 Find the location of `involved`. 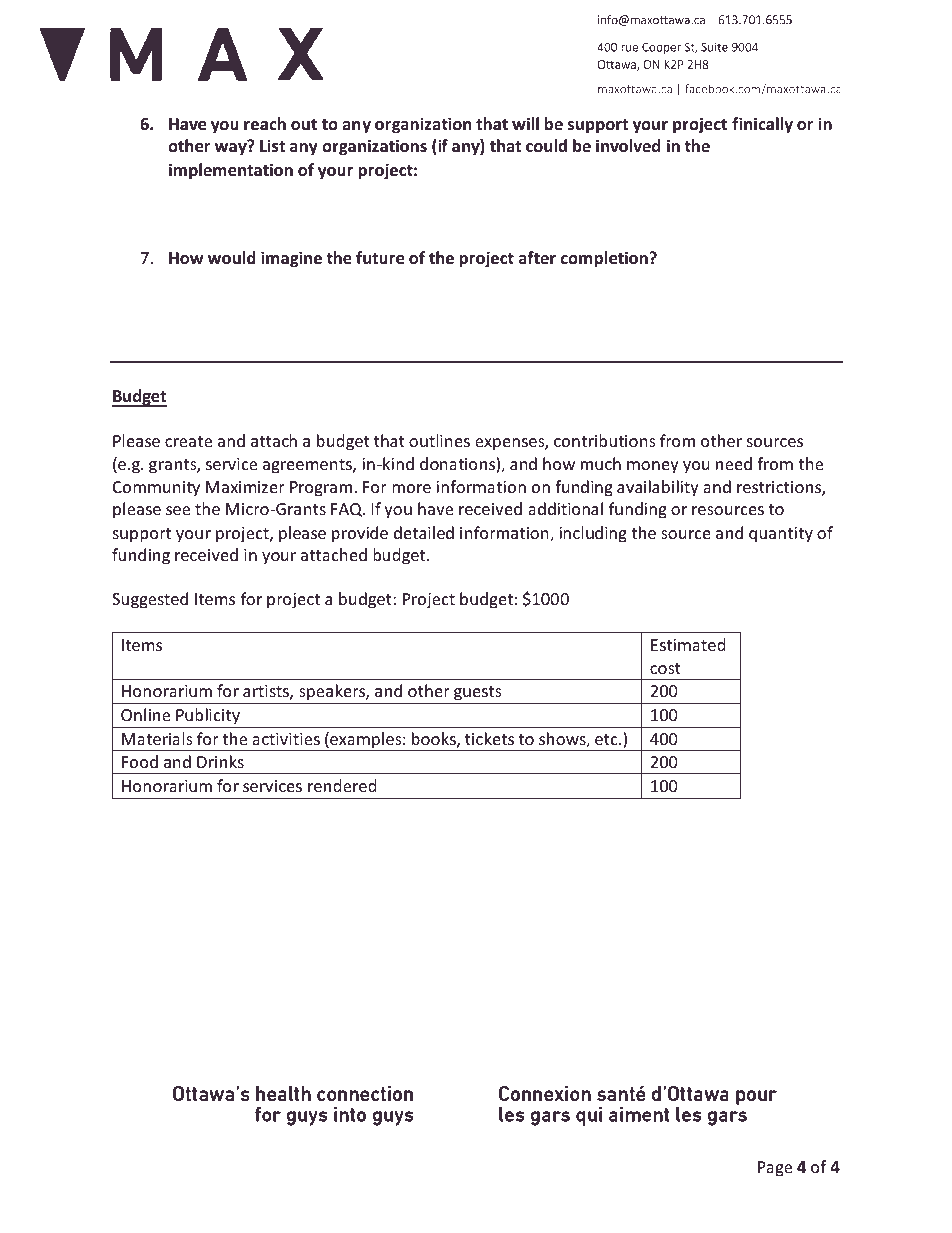

involved is located at coordinates (628, 146).
